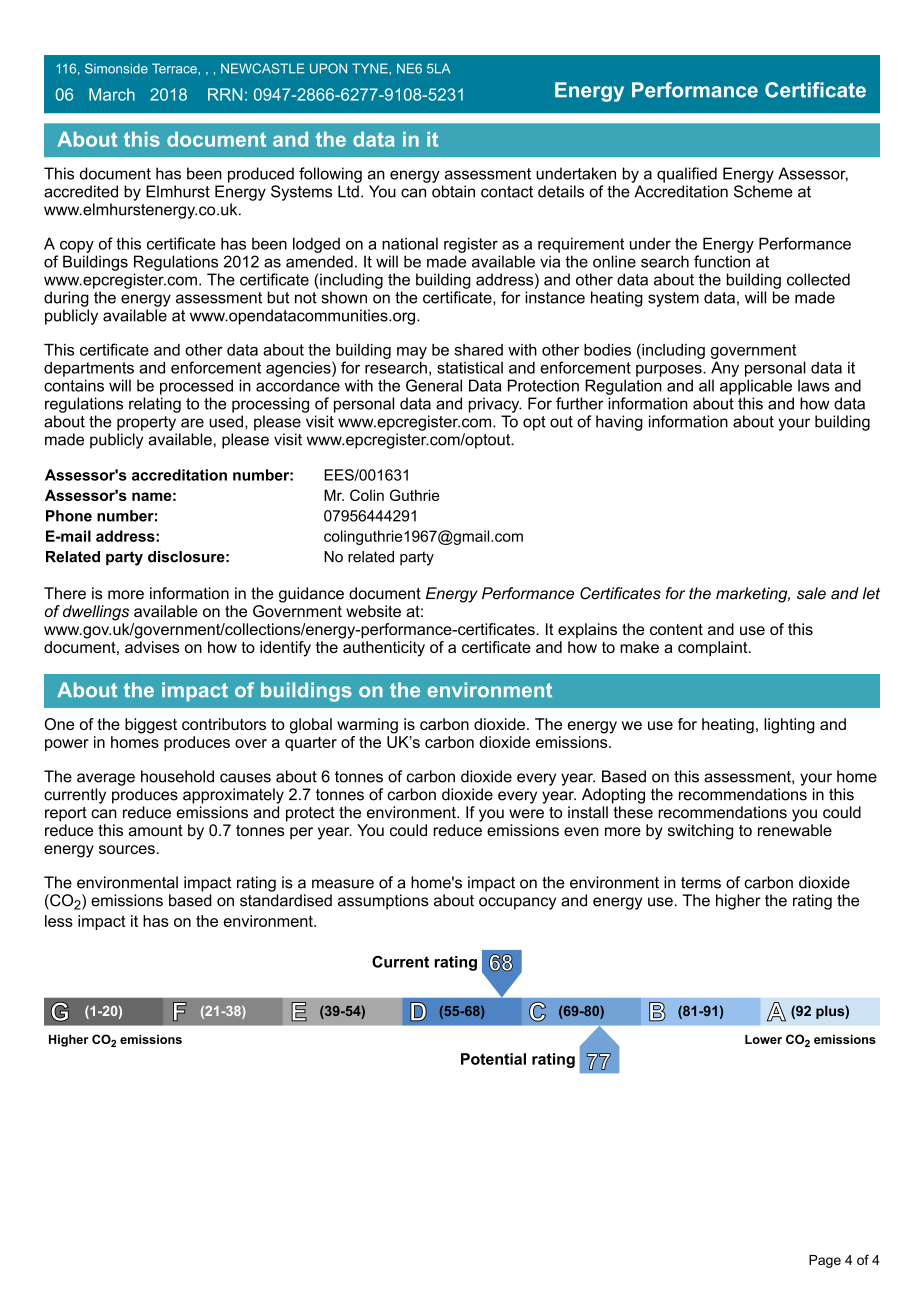 This image has width=924, height=1308. Describe the element at coordinates (156, 830) in the image. I see `amount` at that location.
